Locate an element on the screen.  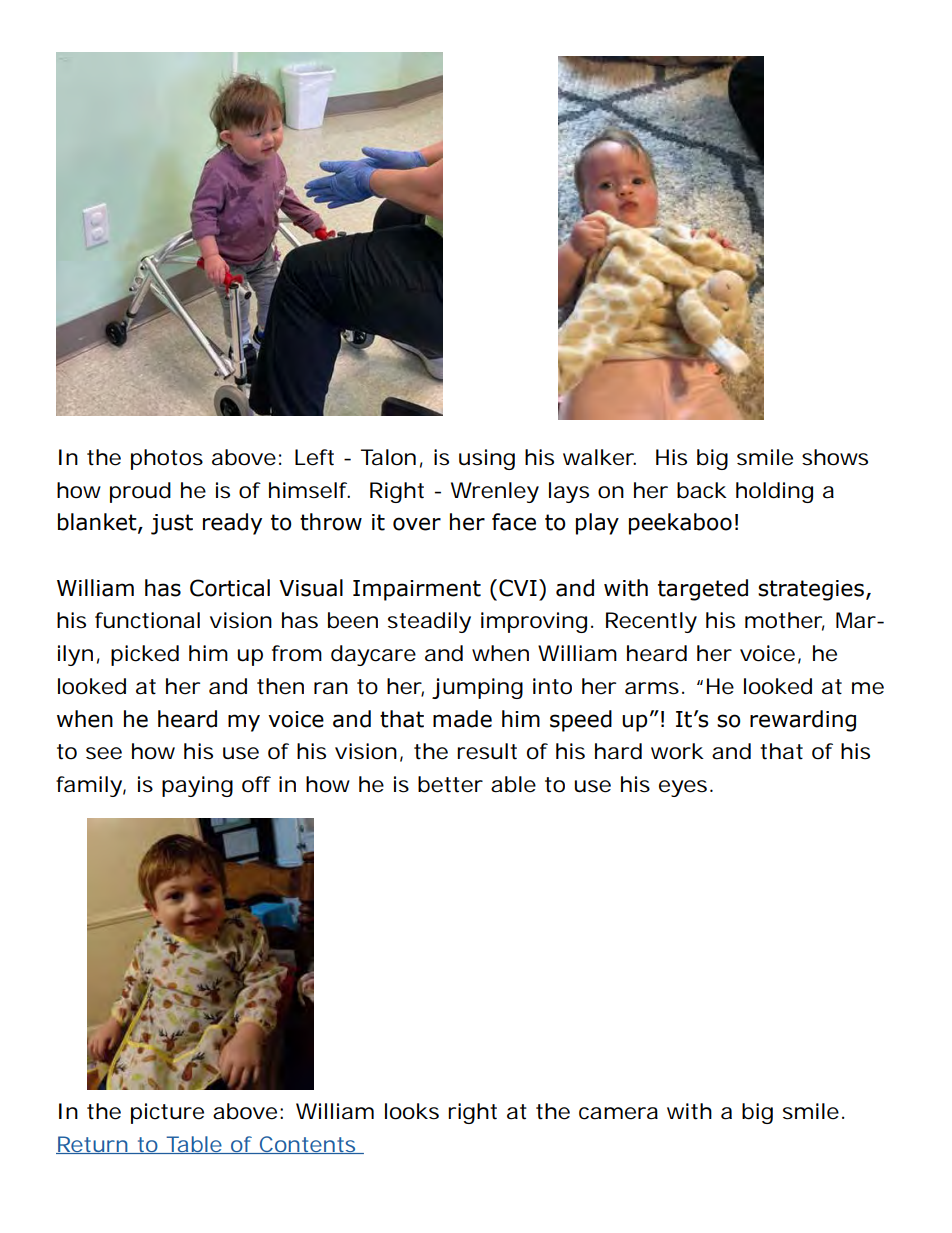
paying is located at coordinates (197, 786).
